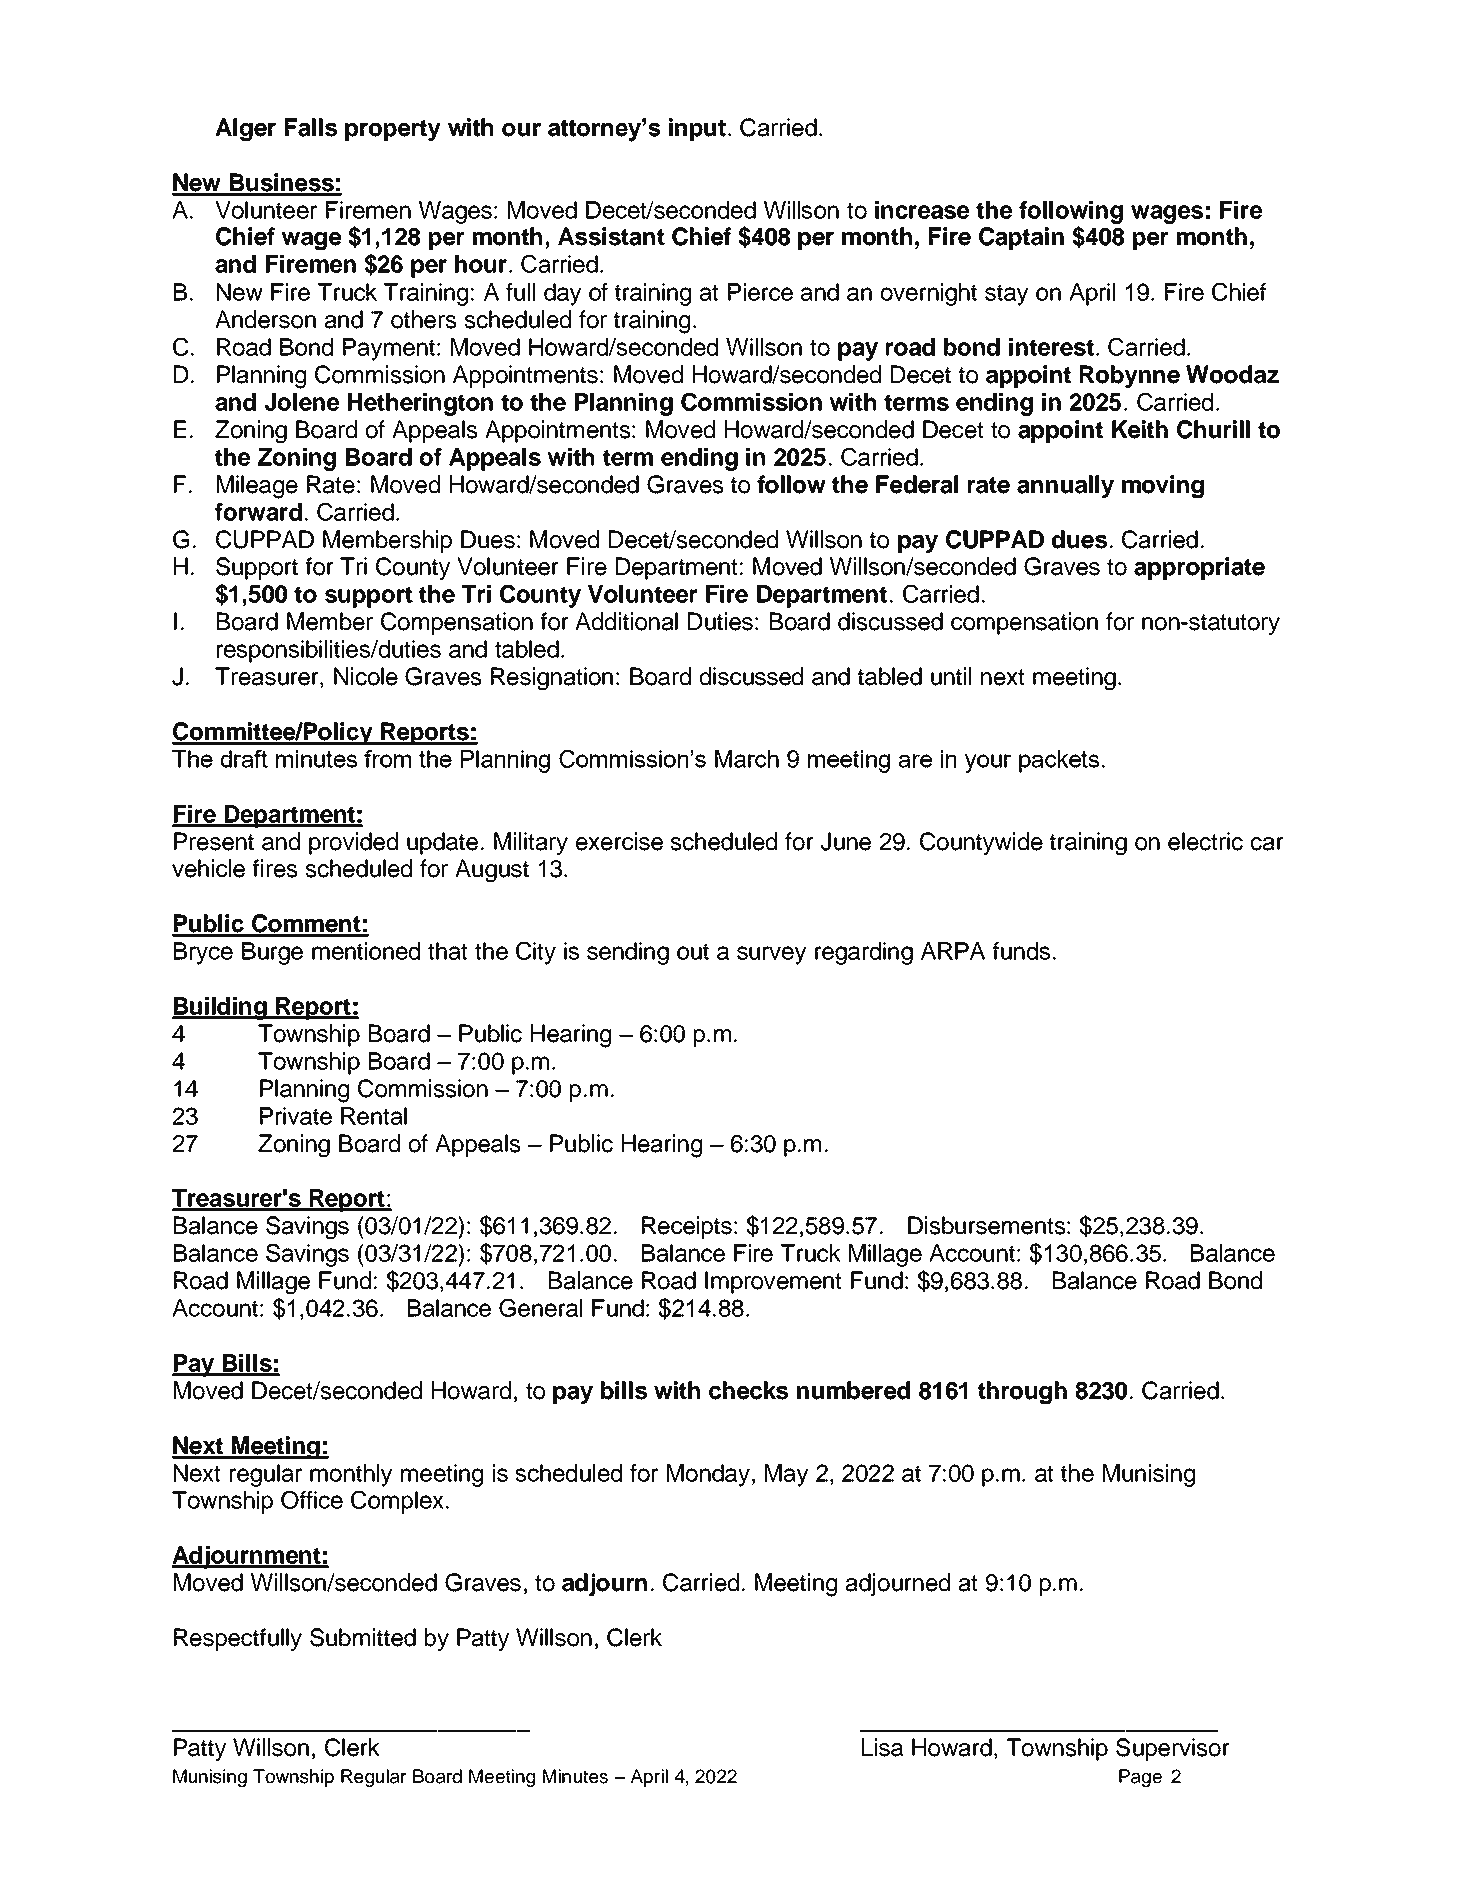 The image size is (1461, 1890). What do you see at coordinates (311, 127) in the screenshot?
I see `Falls` at bounding box center [311, 127].
